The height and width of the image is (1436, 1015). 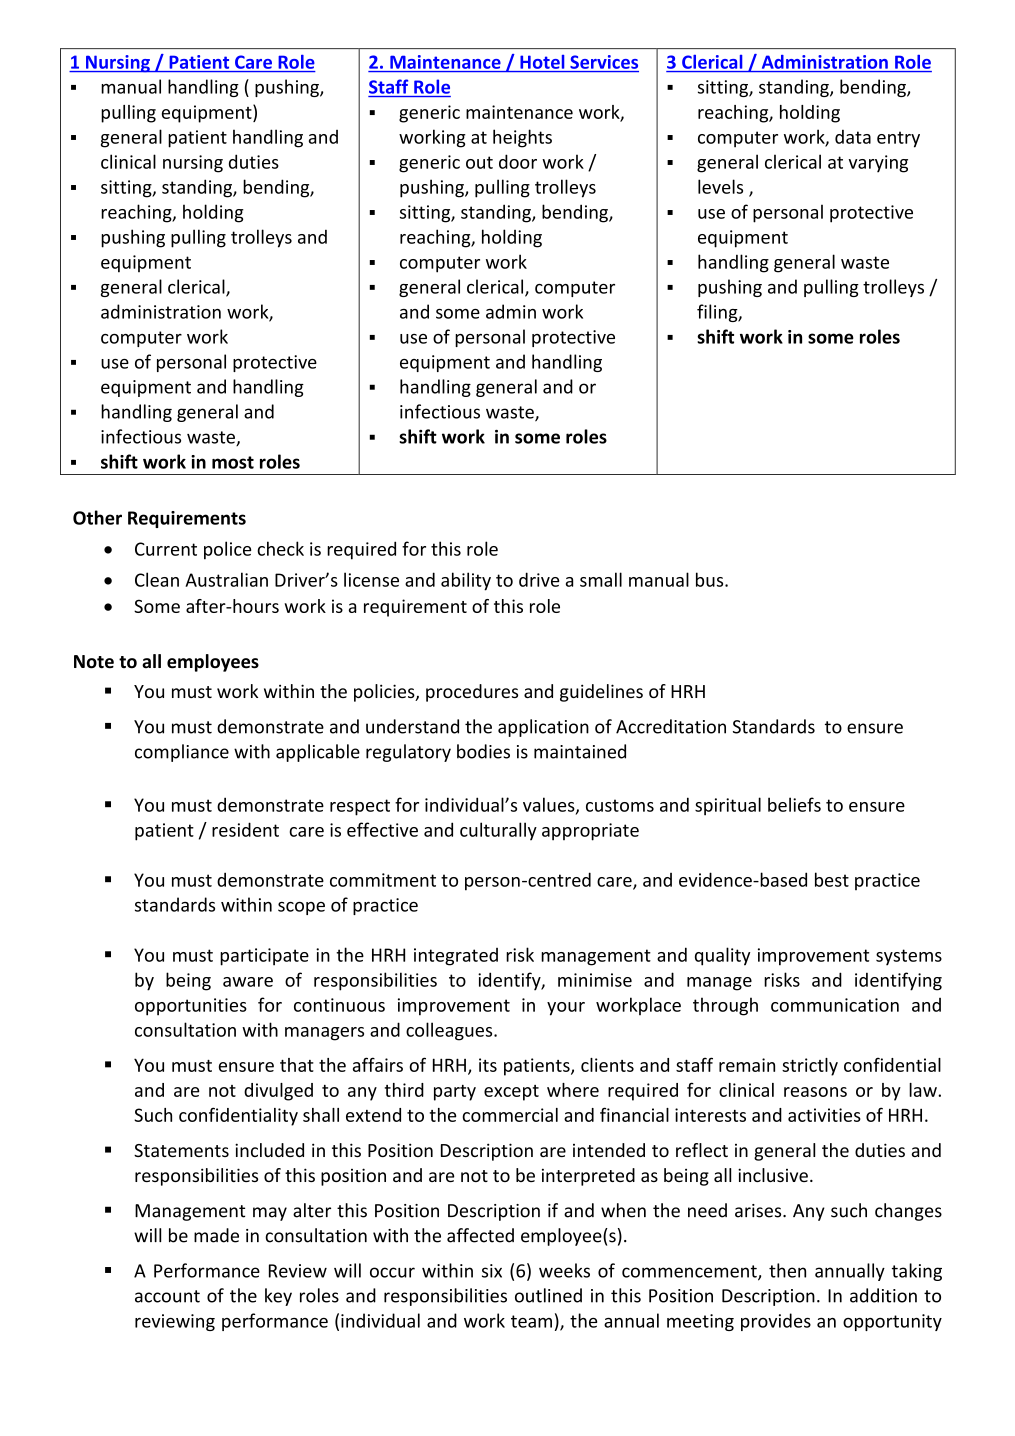 I want to click on heights, so click(x=522, y=138).
